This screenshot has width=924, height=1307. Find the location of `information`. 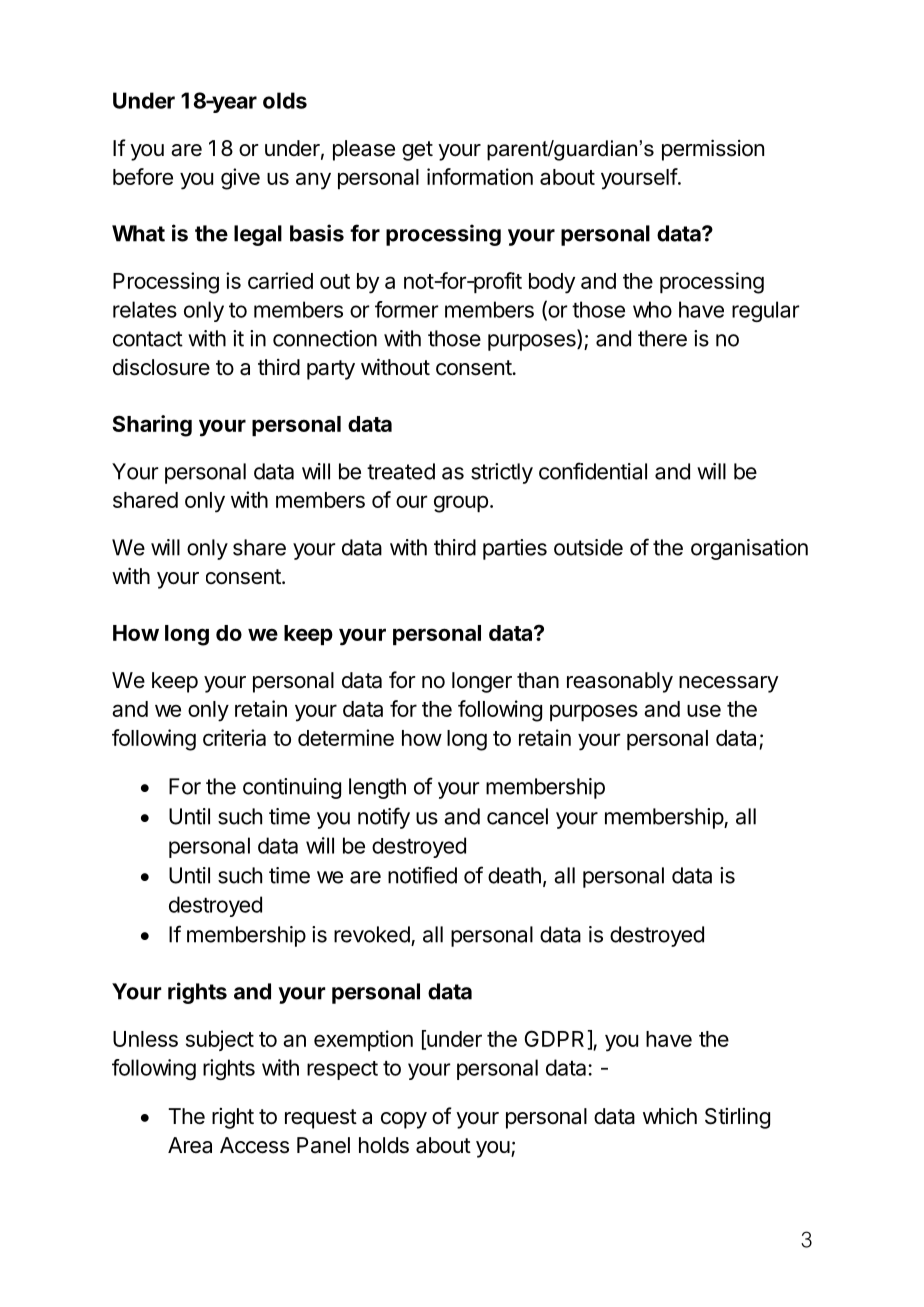

information is located at coordinates (480, 176).
